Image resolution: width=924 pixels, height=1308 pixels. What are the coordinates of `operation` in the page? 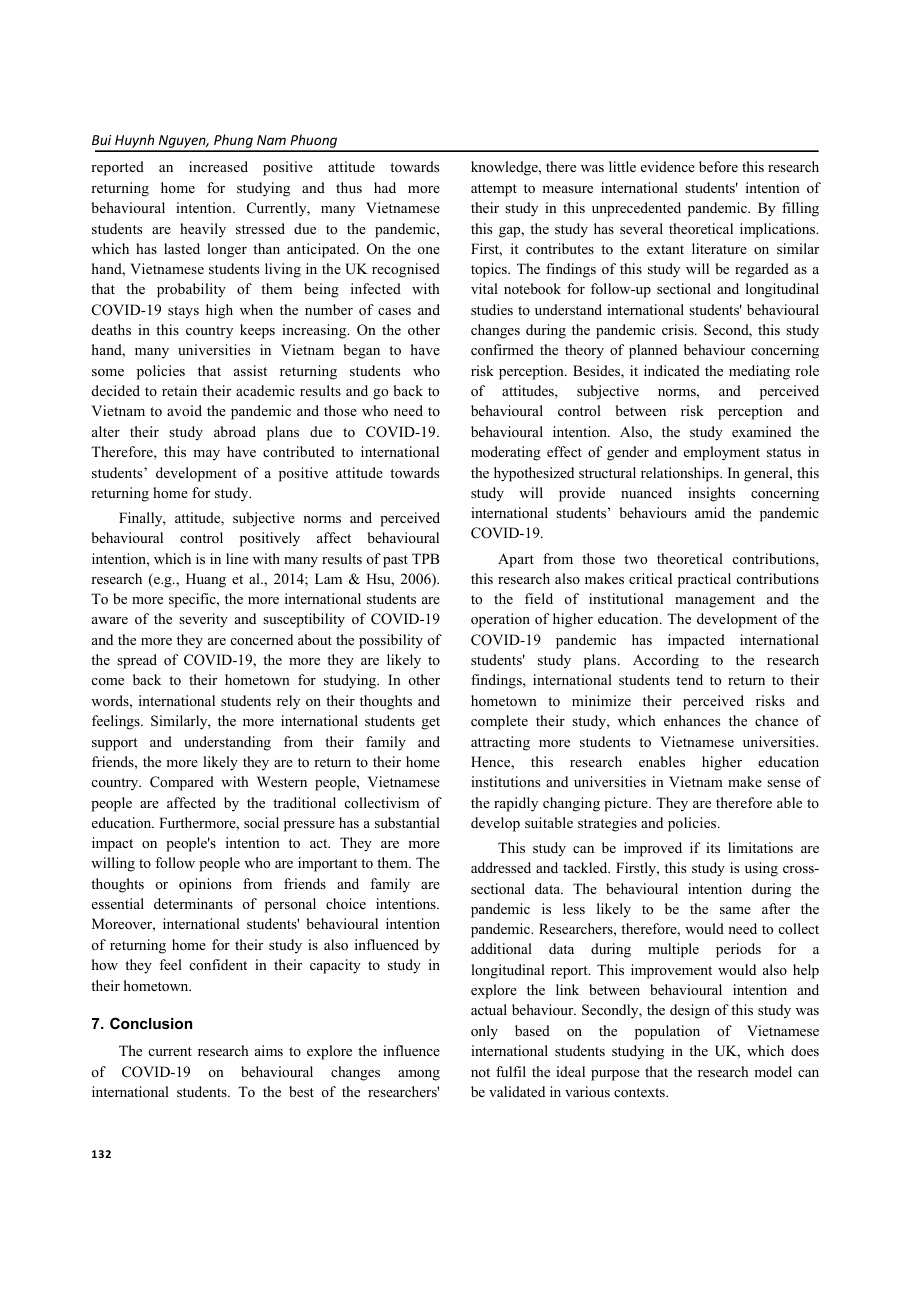 It's located at (500, 620).
